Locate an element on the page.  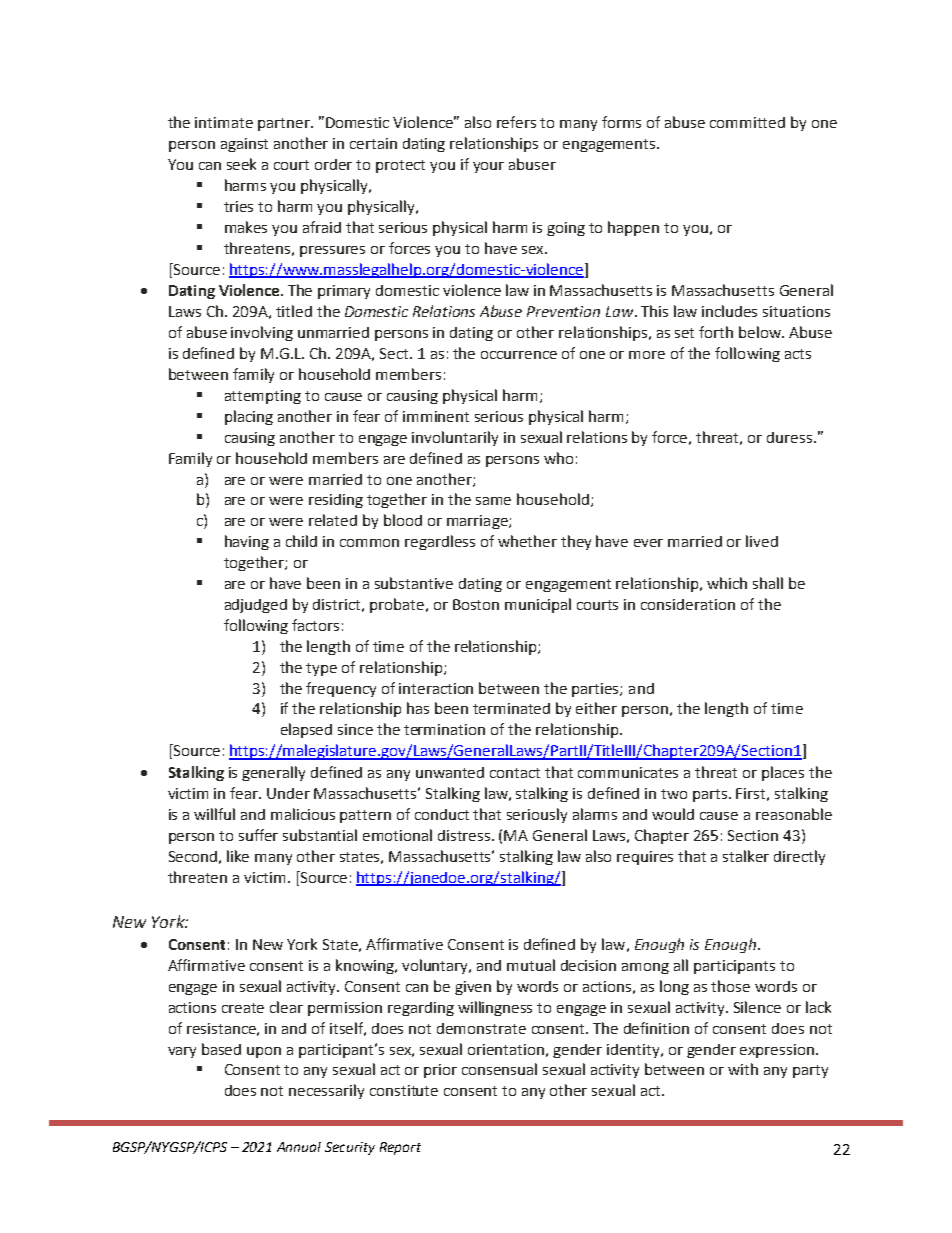
duress is located at coordinates (791, 437).
